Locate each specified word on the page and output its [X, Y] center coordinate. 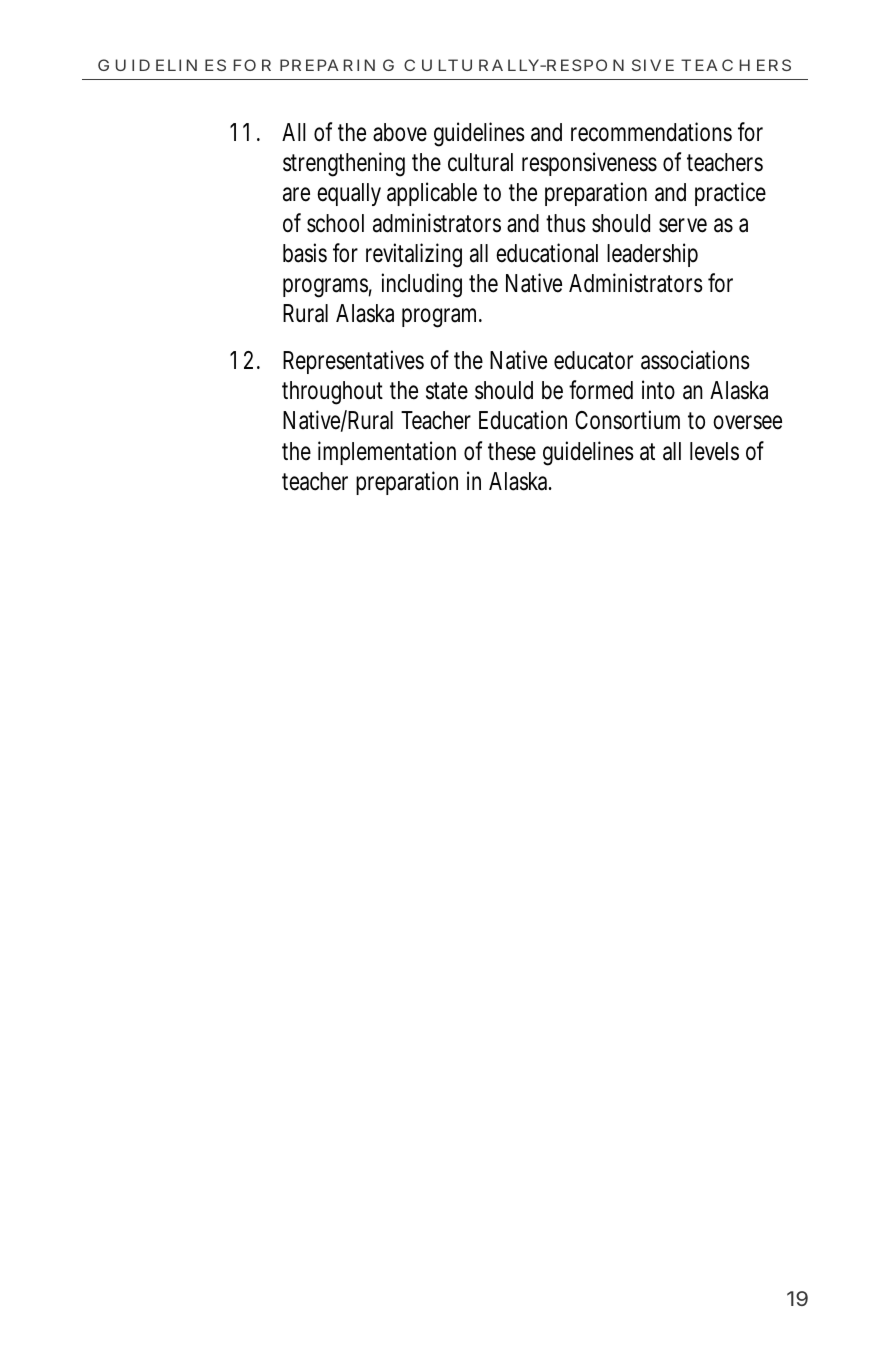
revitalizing [414, 255]
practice [730, 194]
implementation [387, 453]
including [422, 285]
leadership [652, 255]
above [400, 132]
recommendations [651, 132]
